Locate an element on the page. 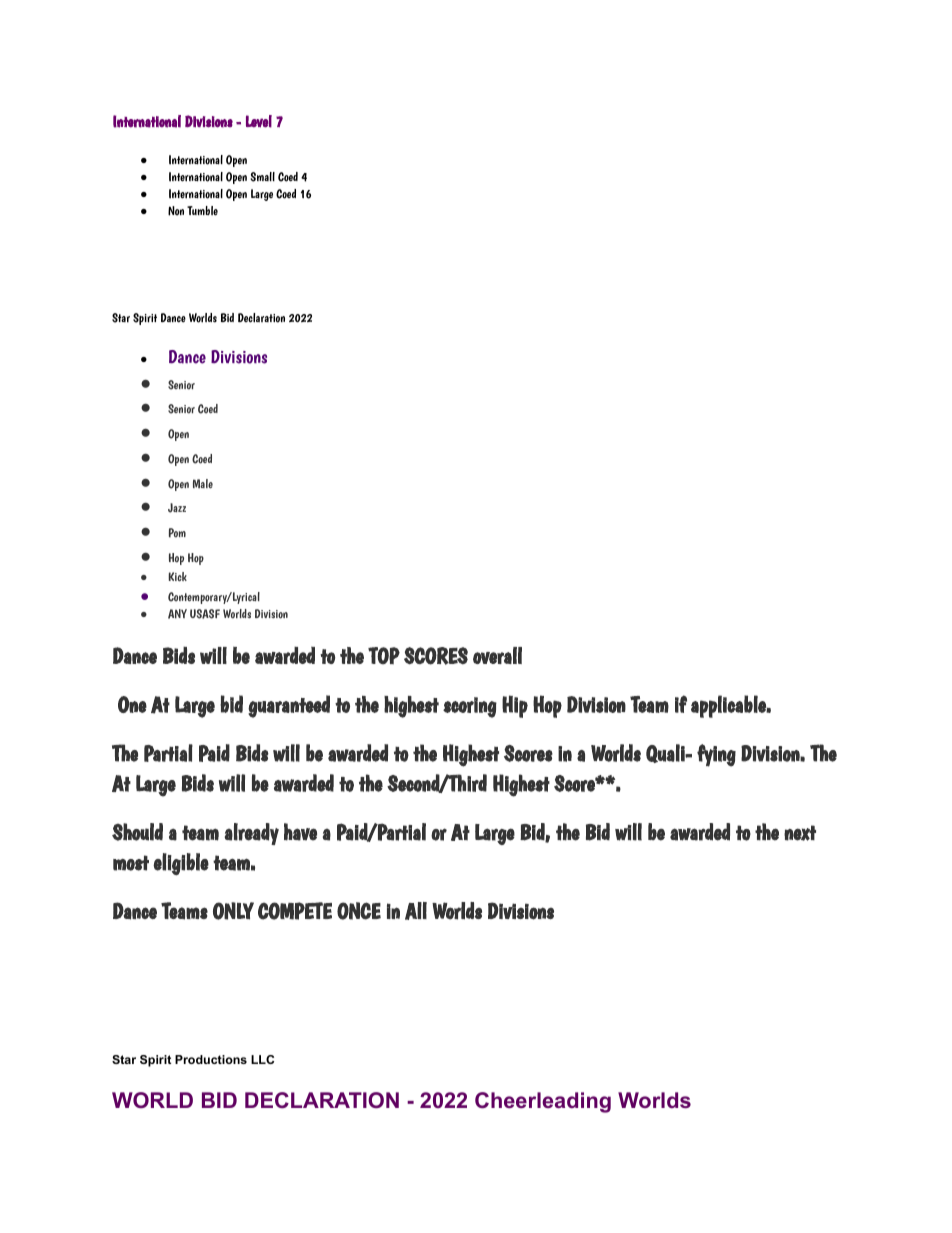 Image resolution: width=952 pixels, height=1233 pixels. overall is located at coordinates (497, 655).
